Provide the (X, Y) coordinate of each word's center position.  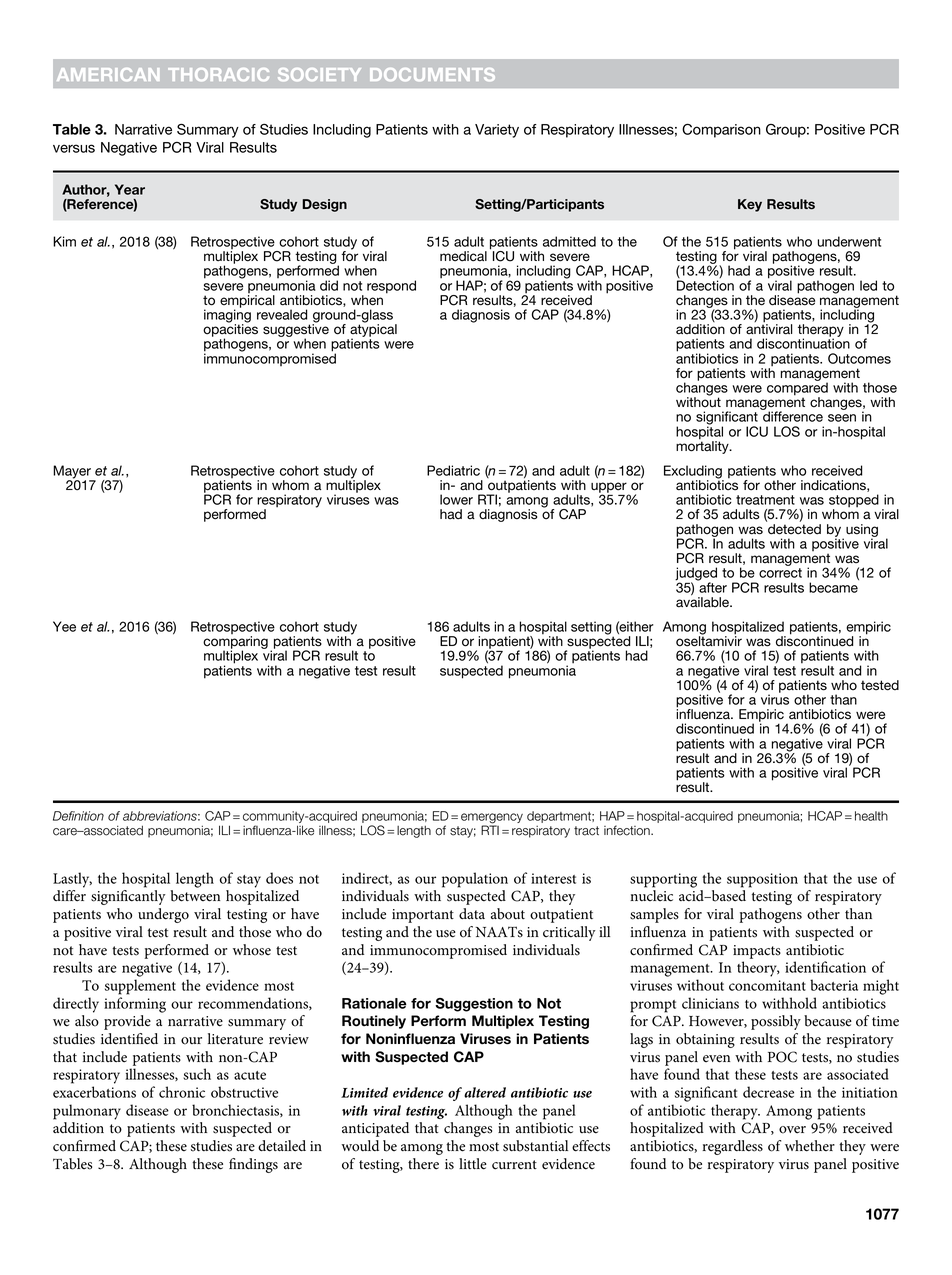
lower (456, 499)
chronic (182, 1092)
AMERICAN (108, 74)
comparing (235, 644)
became (833, 587)
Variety (497, 131)
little (473, 1164)
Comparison (721, 130)
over (792, 1130)
